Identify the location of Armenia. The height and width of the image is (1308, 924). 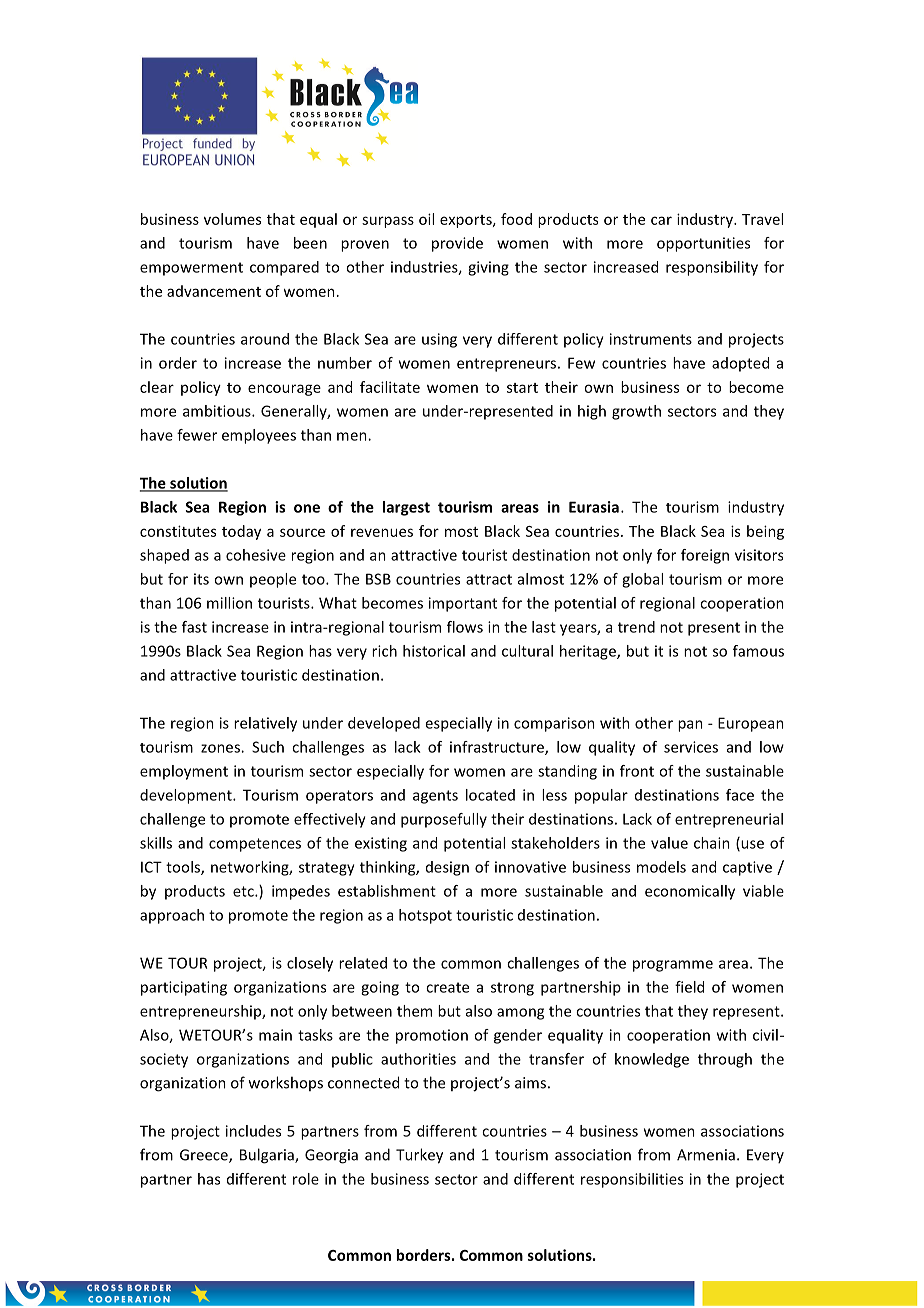
(706, 1155).
